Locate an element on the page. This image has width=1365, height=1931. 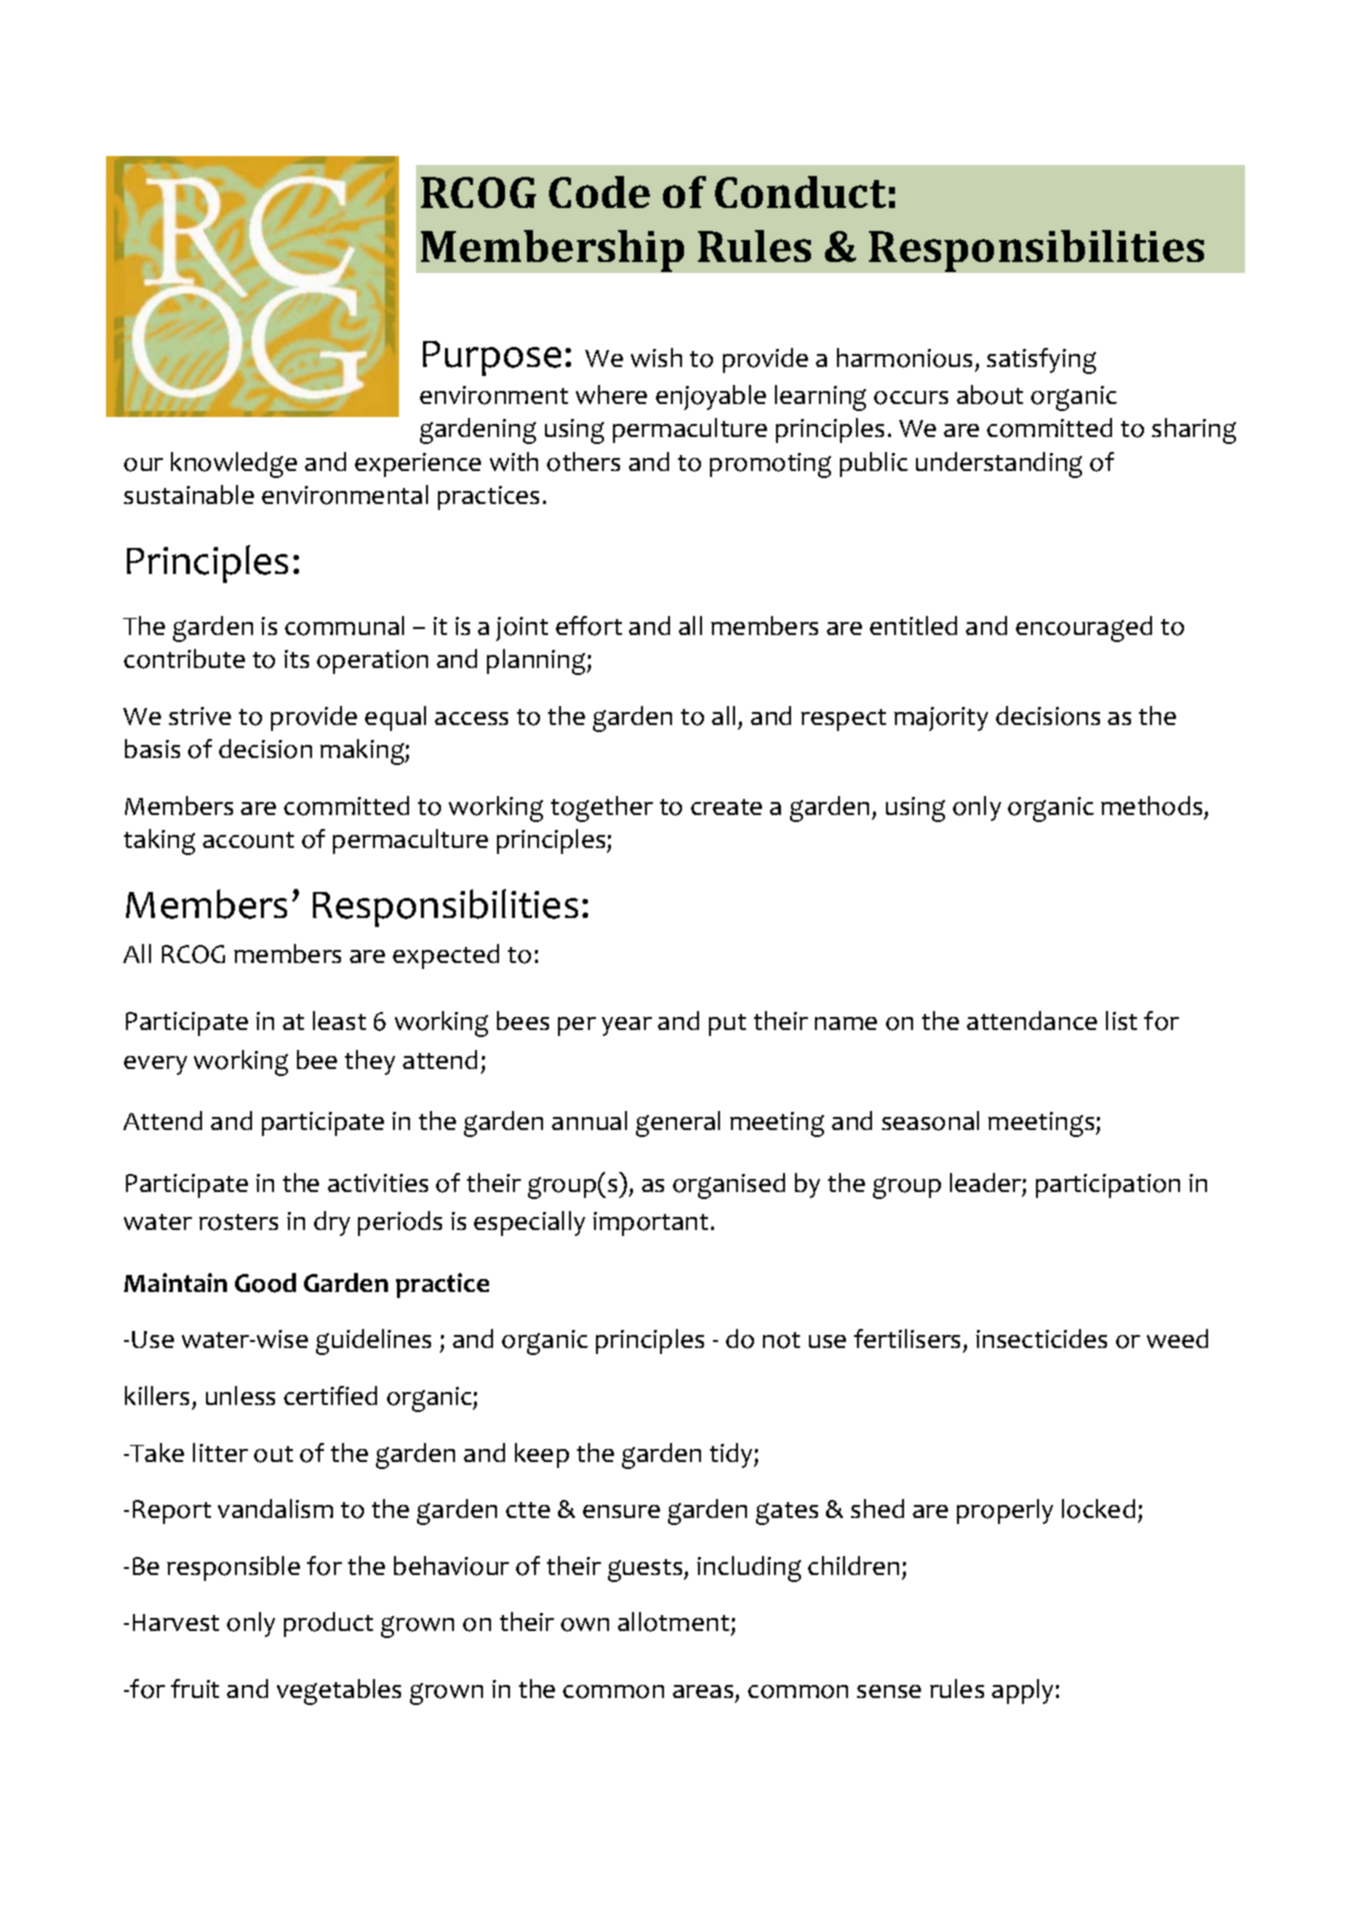
satisfying is located at coordinates (1041, 361).
